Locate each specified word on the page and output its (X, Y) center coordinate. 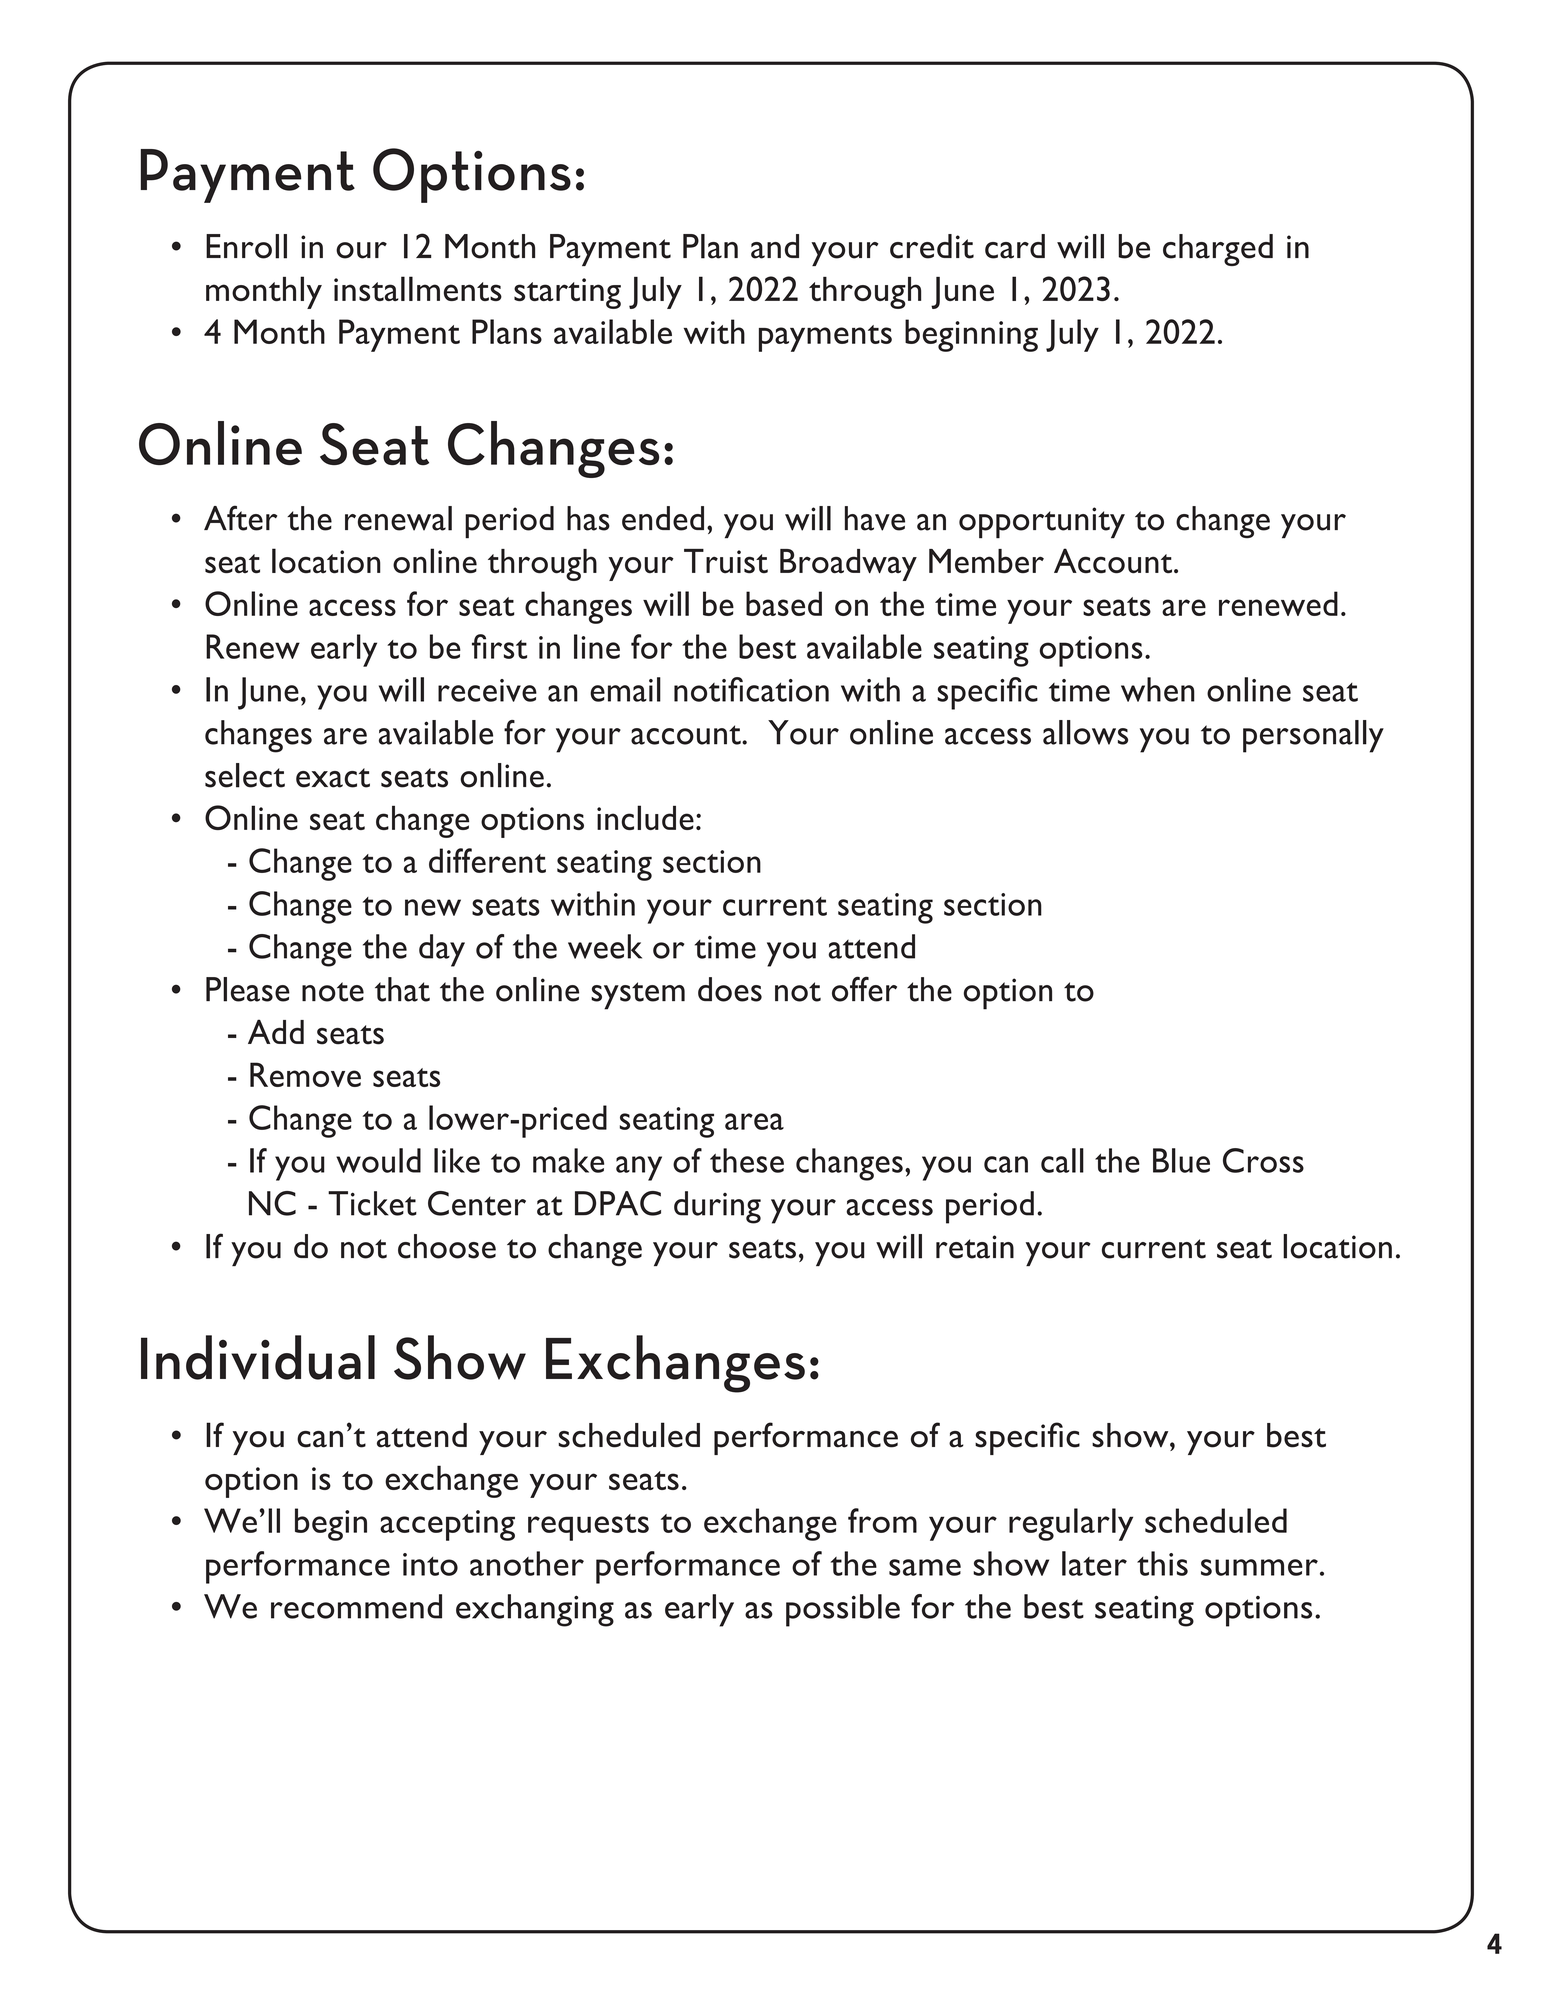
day (442, 950)
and (775, 246)
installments (418, 288)
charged (1218, 250)
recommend (356, 1606)
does (730, 989)
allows (1085, 732)
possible (843, 1610)
